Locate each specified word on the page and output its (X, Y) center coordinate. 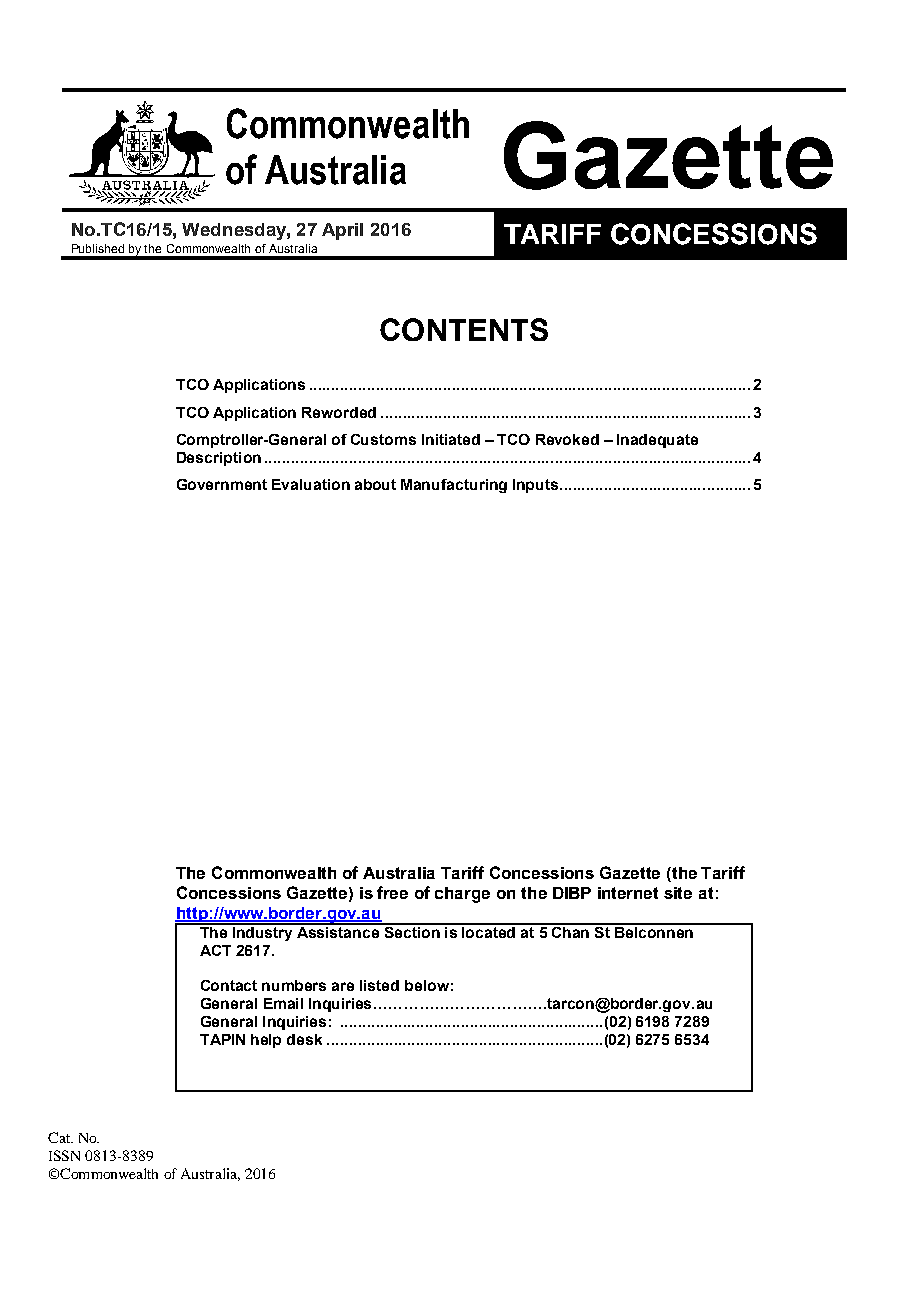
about (375, 484)
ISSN (64, 1155)
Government (222, 484)
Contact (229, 985)
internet (628, 893)
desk (304, 1039)
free (392, 892)
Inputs (537, 486)
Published (98, 248)
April (342, 231)
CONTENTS (464, 329)
